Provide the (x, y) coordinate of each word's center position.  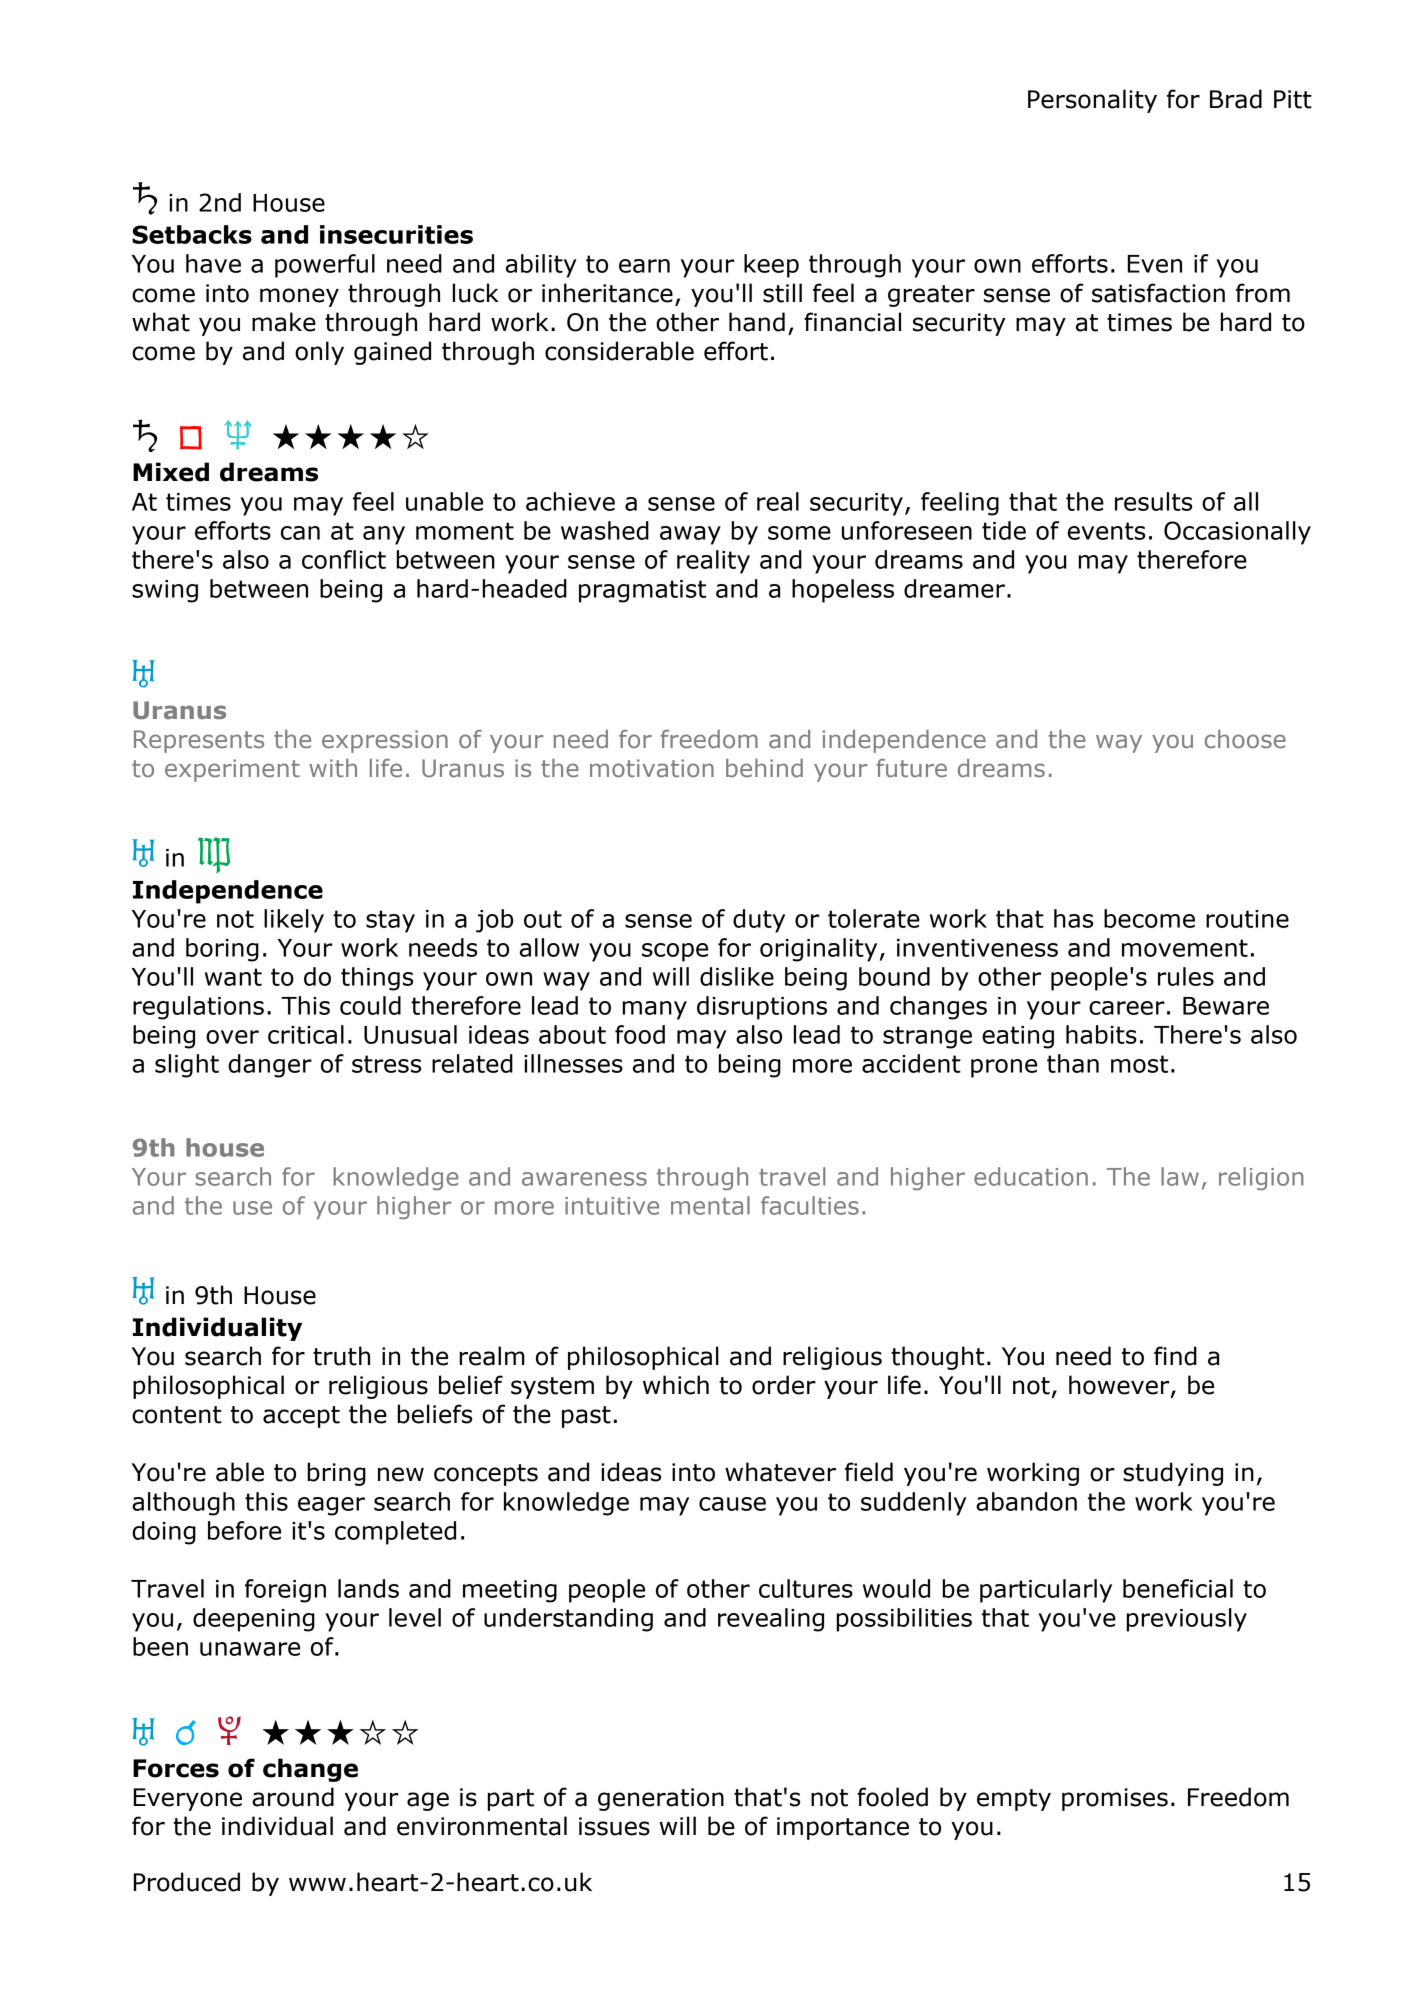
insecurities (396, 234)
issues (614, 1826)
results (1153, 501)
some (799, 533)
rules (1186, 976)
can (300, 533)
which (676, 1385)
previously (1187, 1620)
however (1120, 1386)
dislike (737, 976)
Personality (1092, 101)
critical (306, 1034)
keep (771, 266)
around (293, 1797)
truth (341, 1356)
